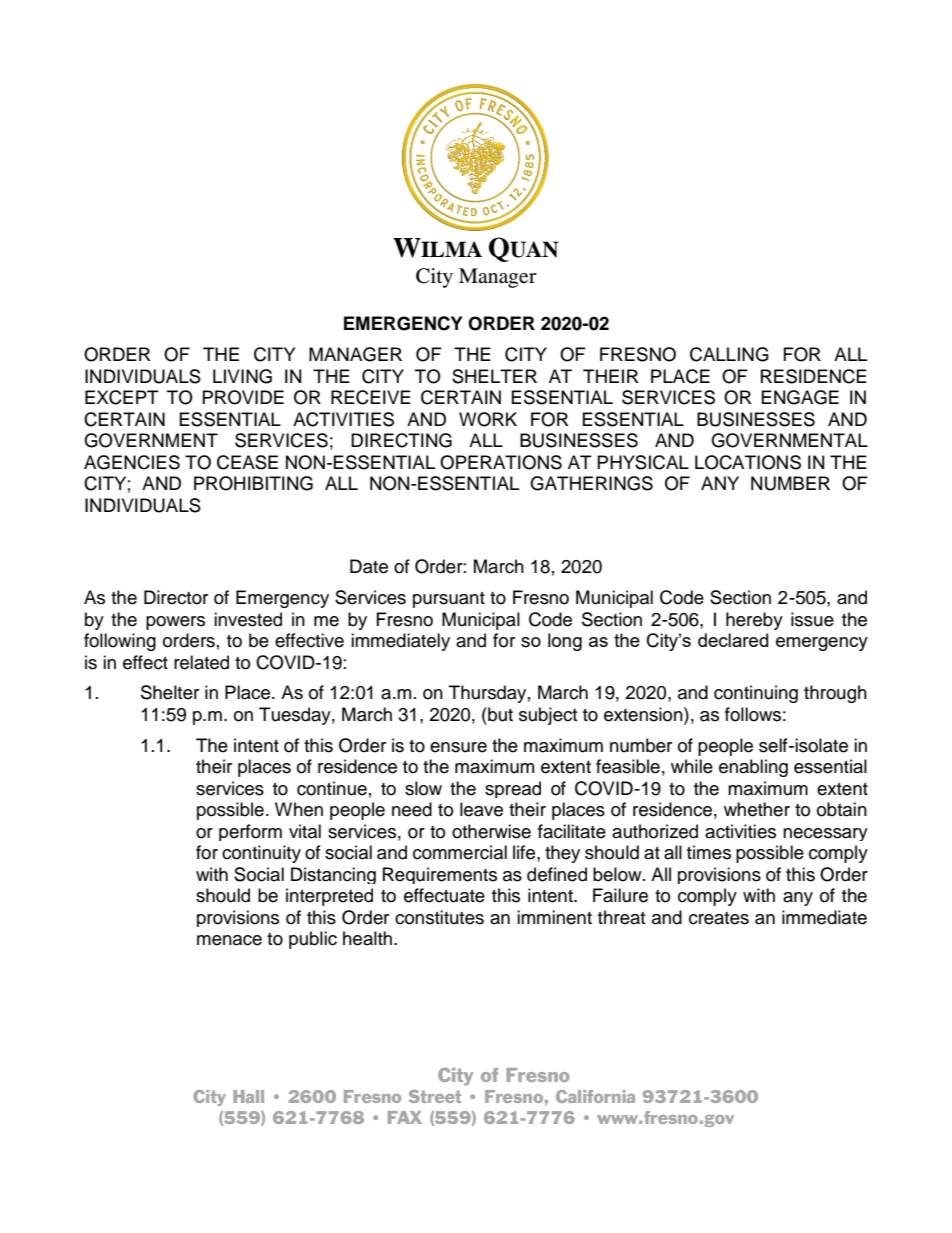  What do you see at coordinates (242, 376) in the image?
I see `LIVING` at bounding box center [242, 376].
